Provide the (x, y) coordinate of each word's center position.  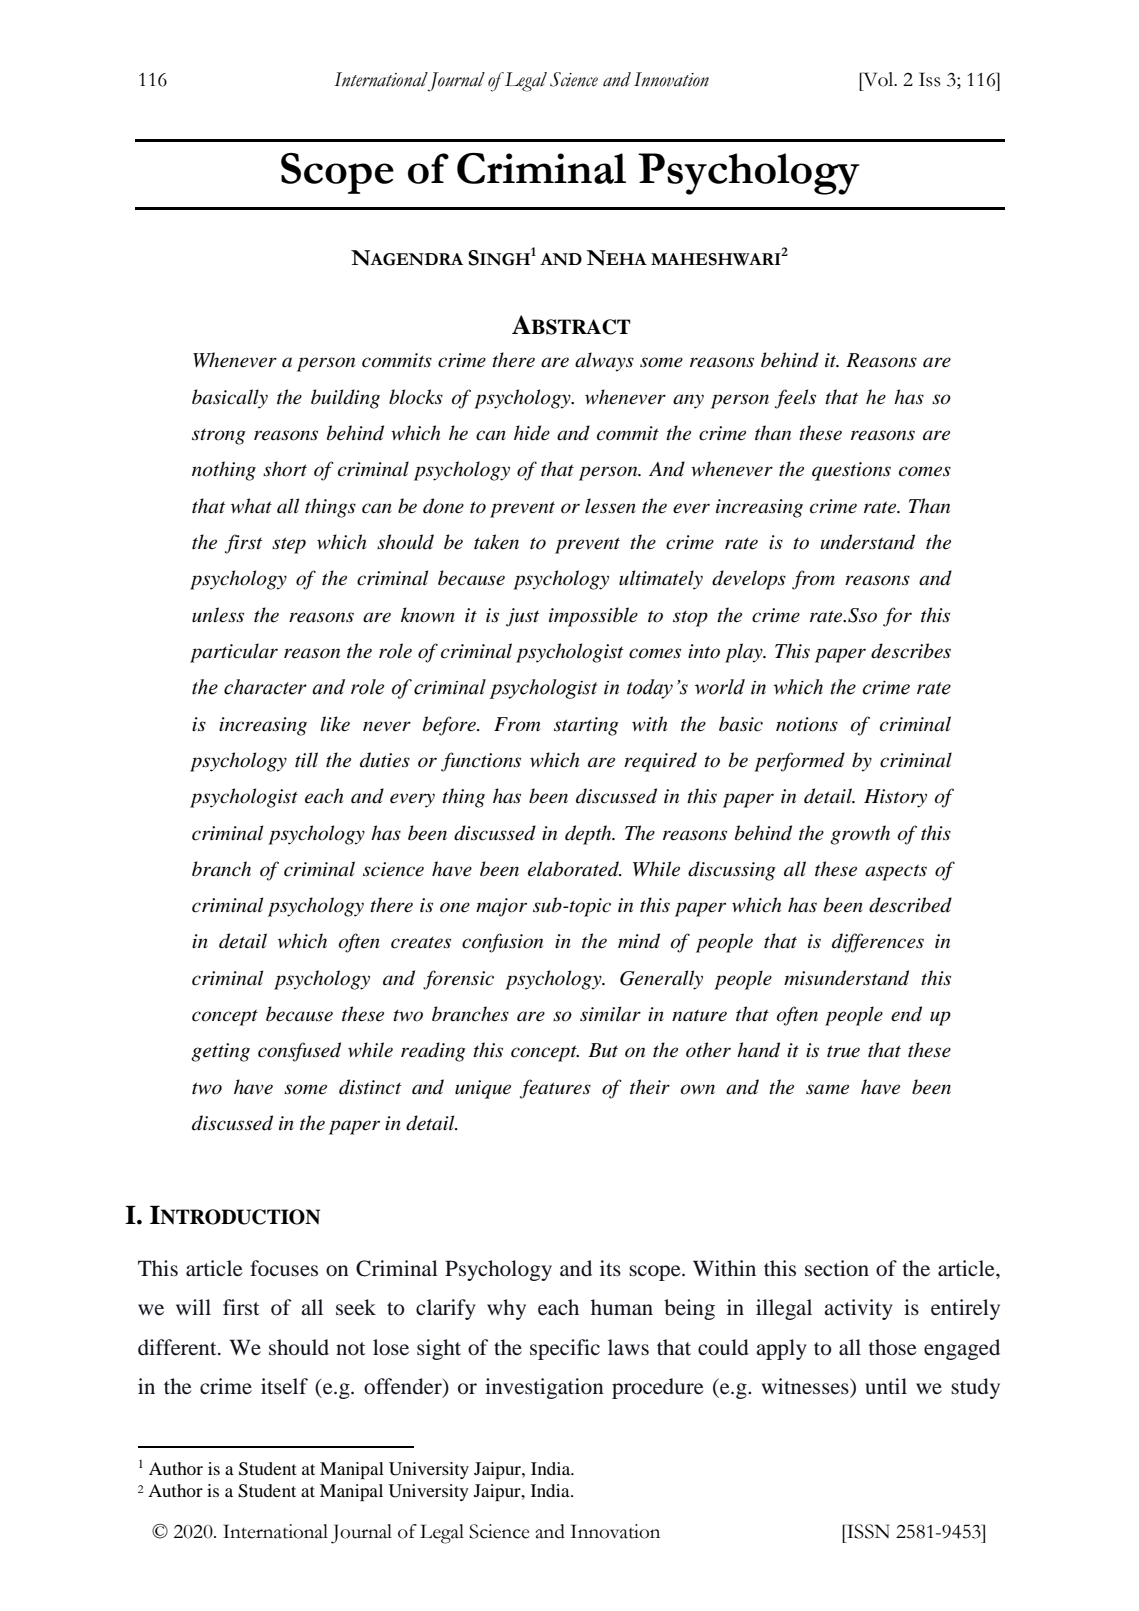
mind (639, 941)
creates (421, 943)
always (604, 362)
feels (795, 399)
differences (878, 943)
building (345, 399)
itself (284, 1386)
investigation (544, 1388)
